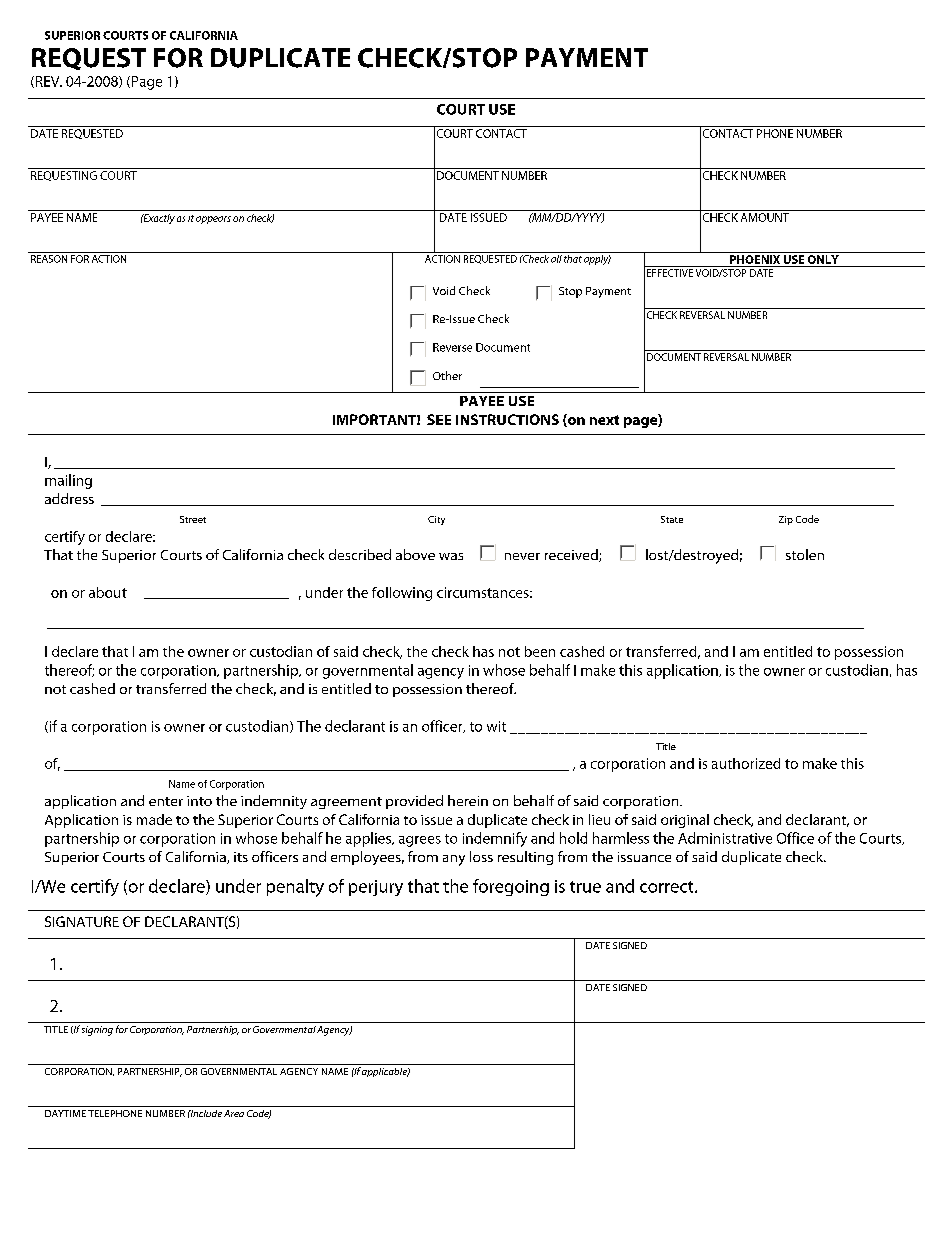  Describe the element at coordinates (234, 1113) in the screenshot. I see `Area` at that location.
